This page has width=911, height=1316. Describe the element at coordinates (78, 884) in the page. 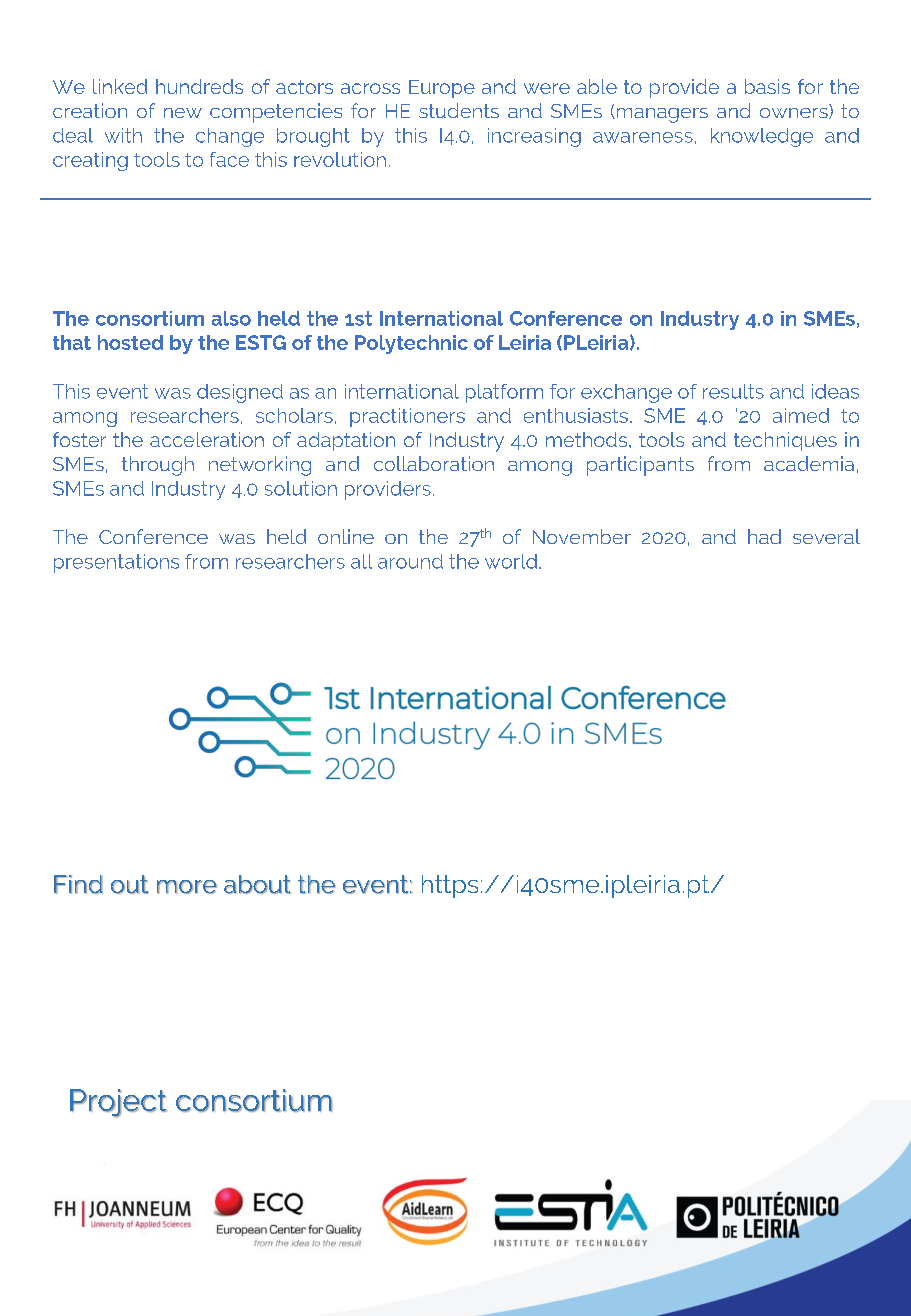

I see `Find` at that location.
